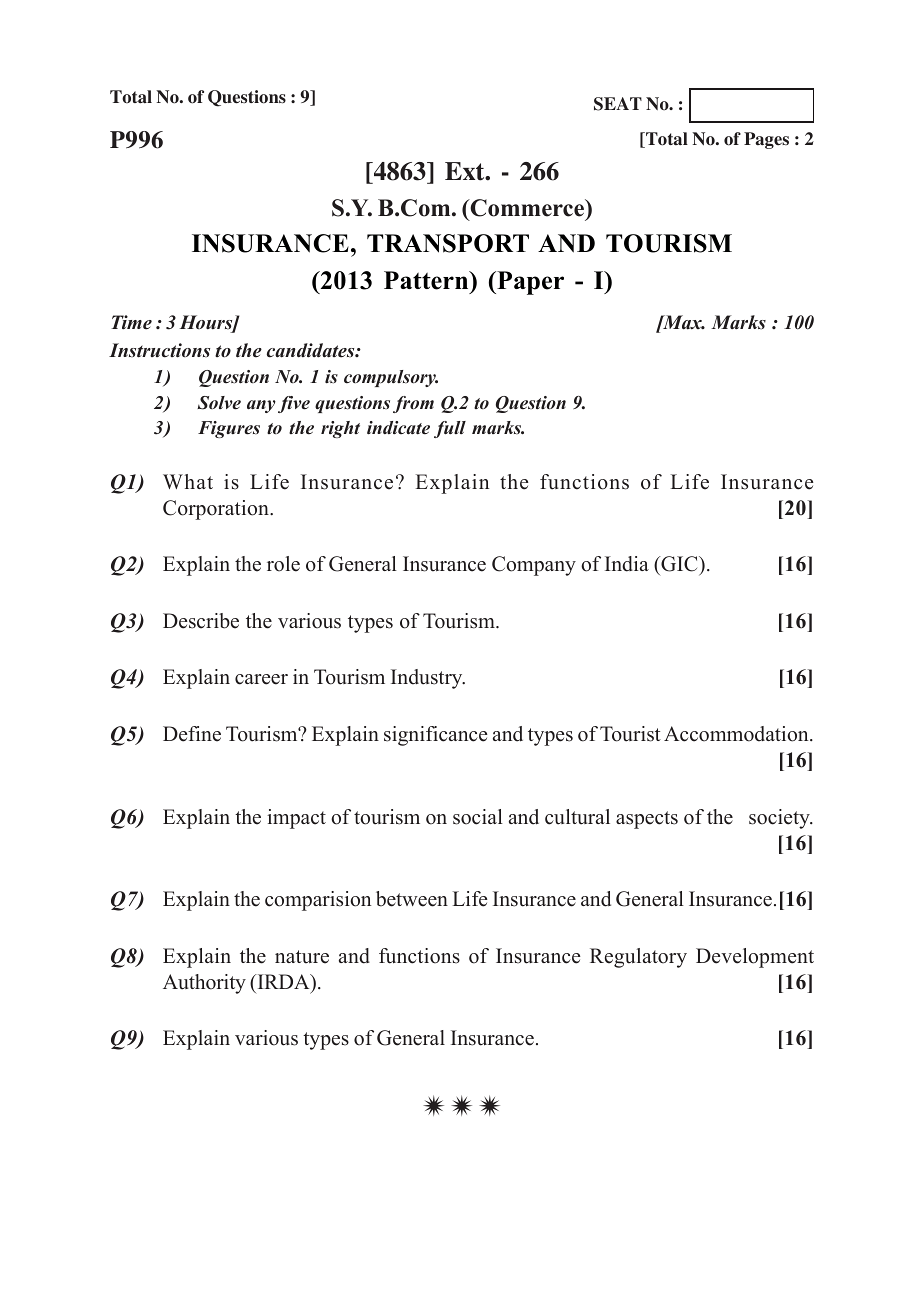 This screenshot has height=1308, width=924. What do you see at coordinates (527, 209) in the screenshot?
I see `Commerce` at bounding box center [527, 209].
